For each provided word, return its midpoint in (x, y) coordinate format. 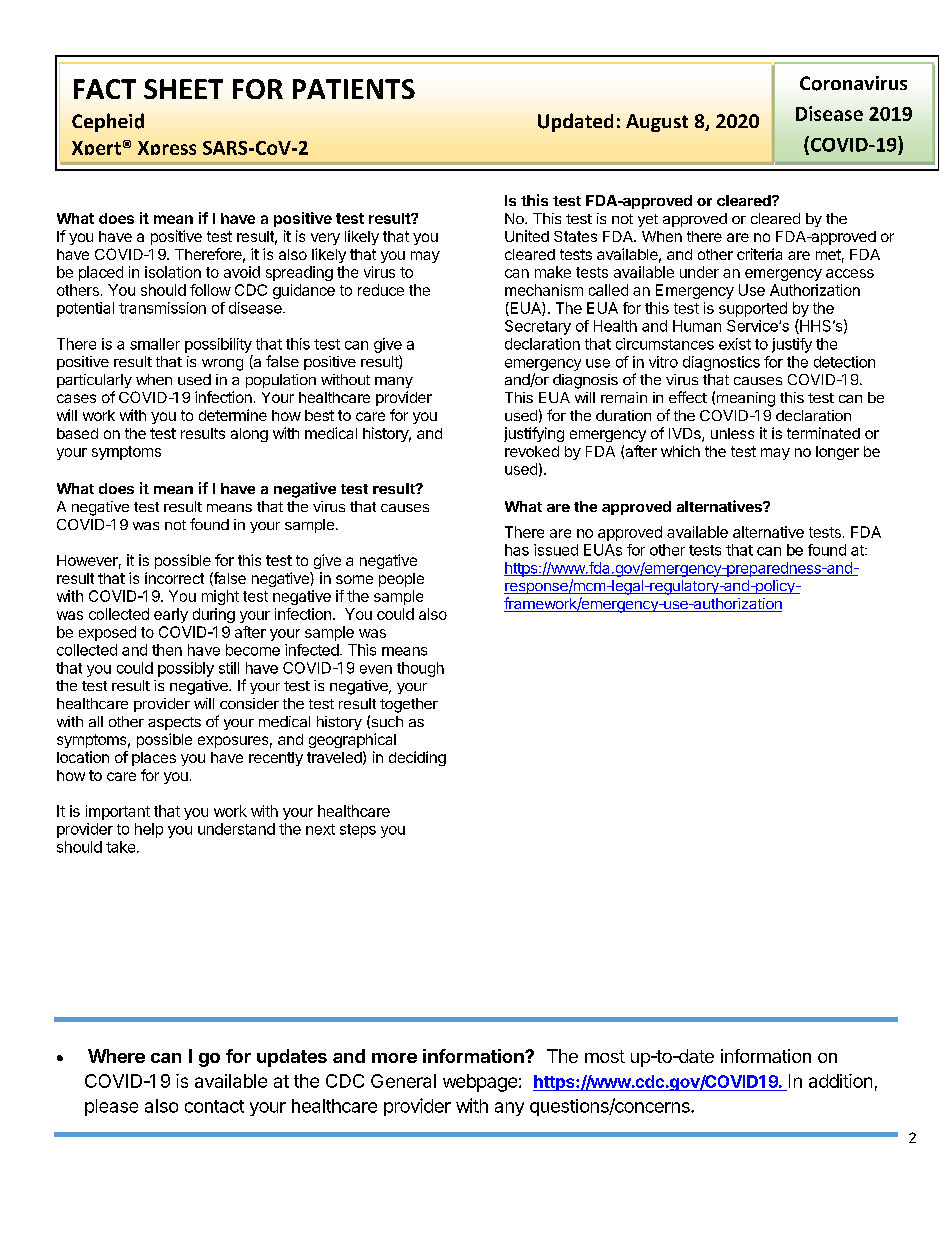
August (657, 123)
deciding (417, 758)
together (409, 705)
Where (116, 1056)
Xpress (167, 148)
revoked (532, 451)
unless (732, 433)
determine (233, 415)
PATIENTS (354, 89)
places (154, 759)
